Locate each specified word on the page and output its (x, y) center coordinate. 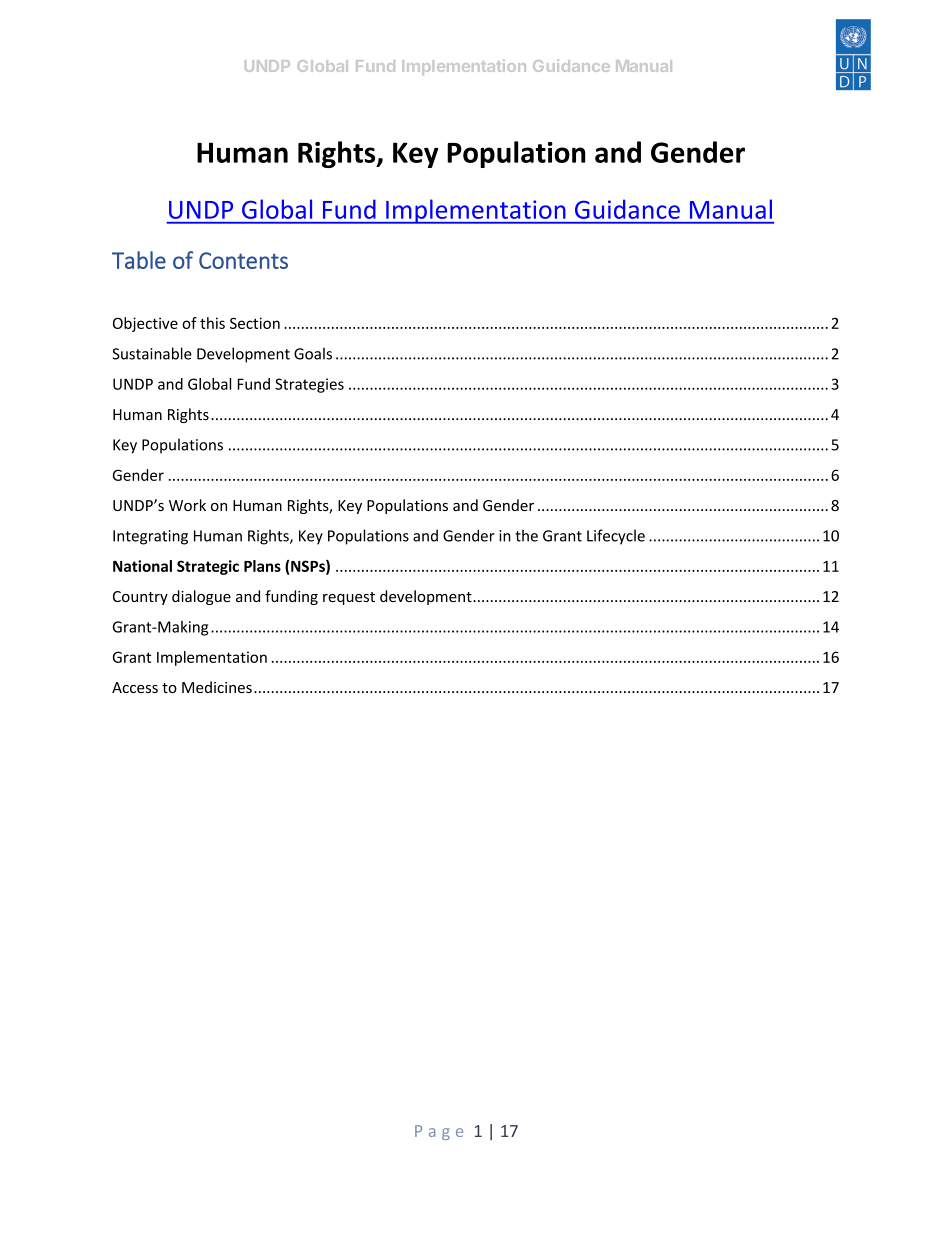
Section (255, 323)
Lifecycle (616, 537)
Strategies (309, 385)
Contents (243, 260)
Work (187, 505)
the (526, 535)
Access (135, 687)
